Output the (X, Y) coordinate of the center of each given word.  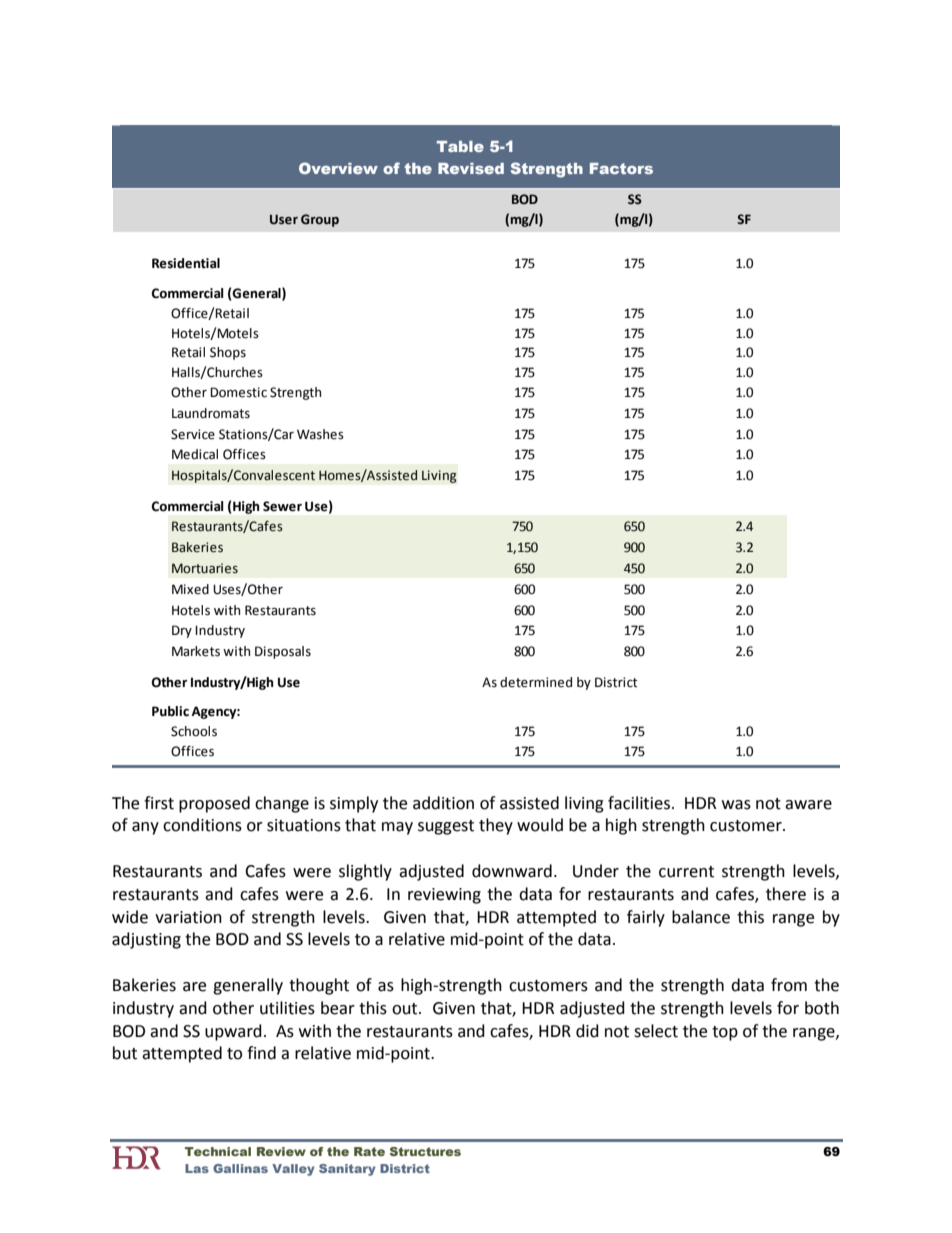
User (284, 219)
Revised (471, 168)
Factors (621, 168)
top (725, 1033)
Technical (218, 1151)
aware (808, 805)
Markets (196, 651)
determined (536, 682)
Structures (425, 1151)
